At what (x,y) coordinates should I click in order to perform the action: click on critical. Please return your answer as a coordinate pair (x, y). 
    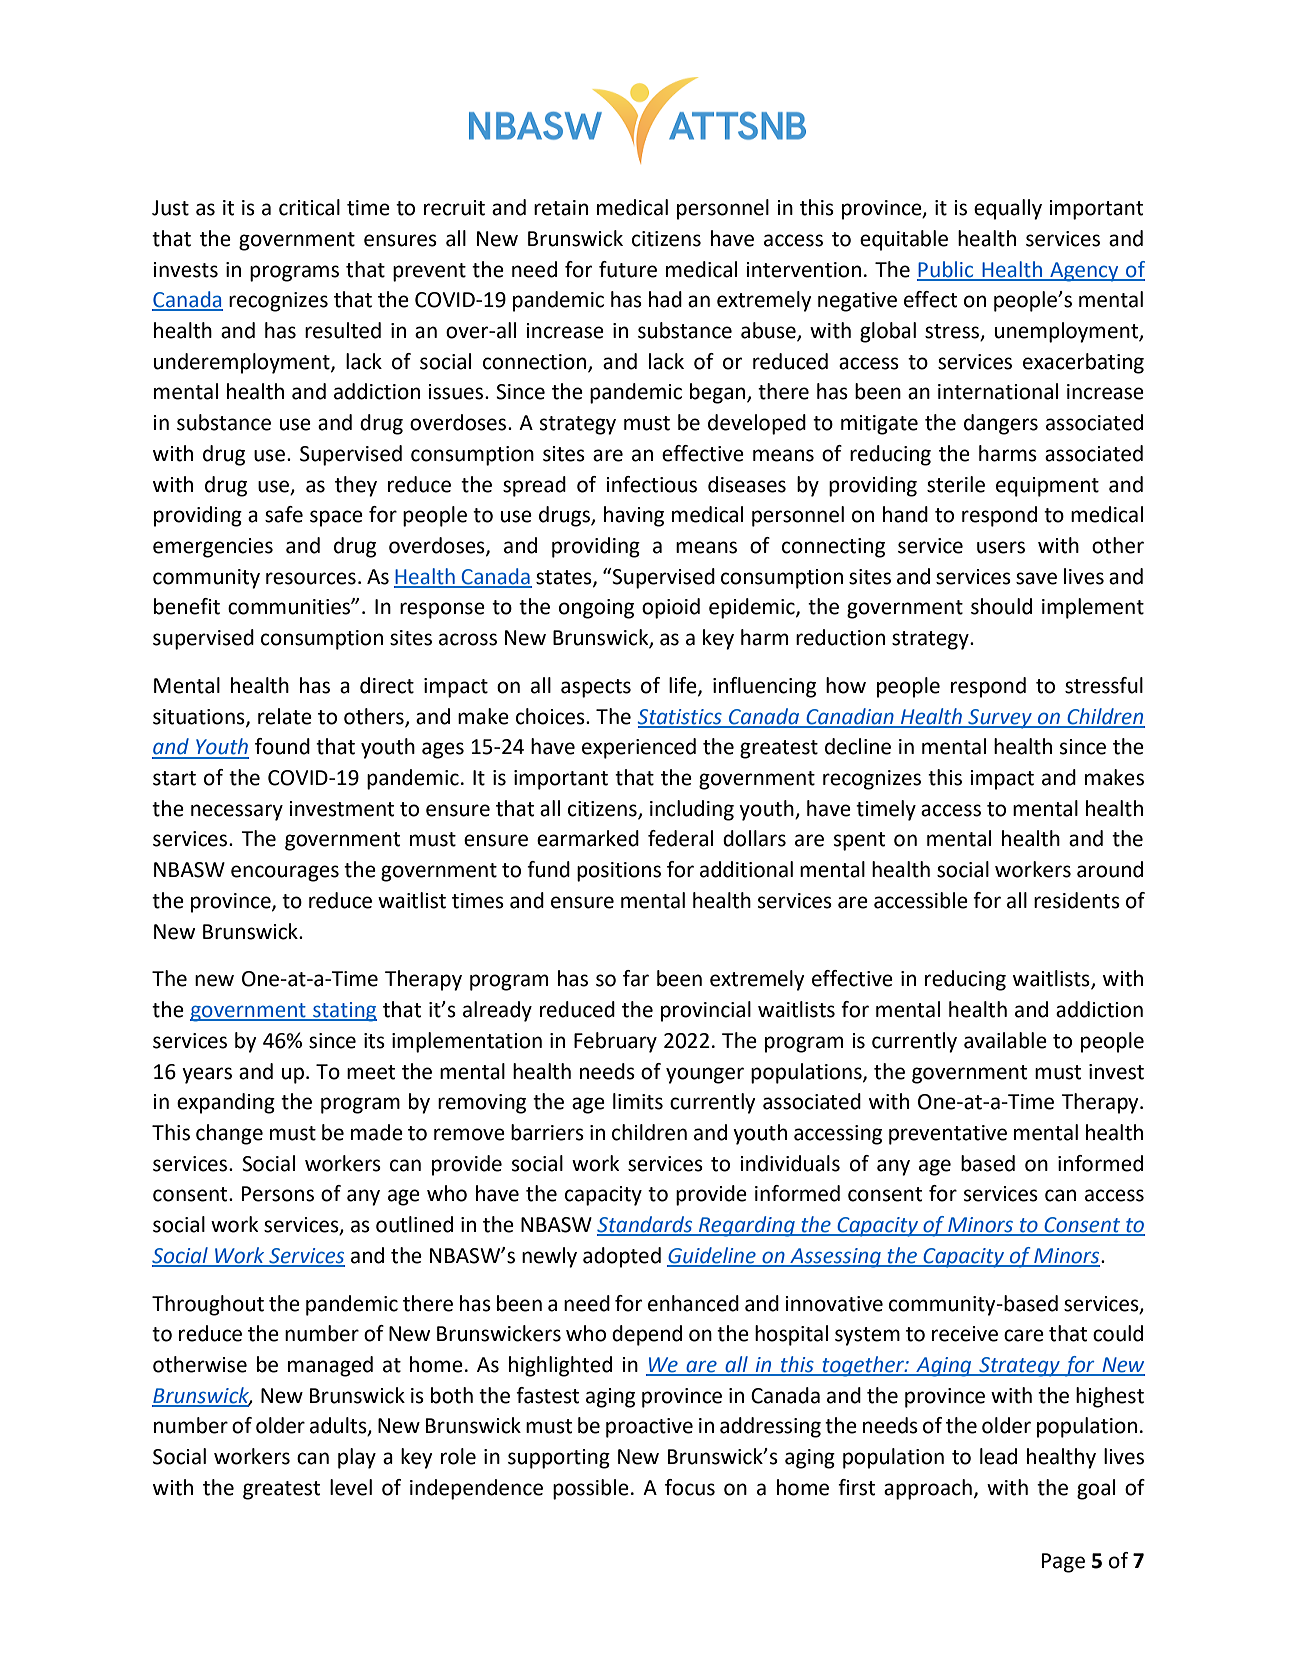
    Looking at the image, I should click on (309, 207).
